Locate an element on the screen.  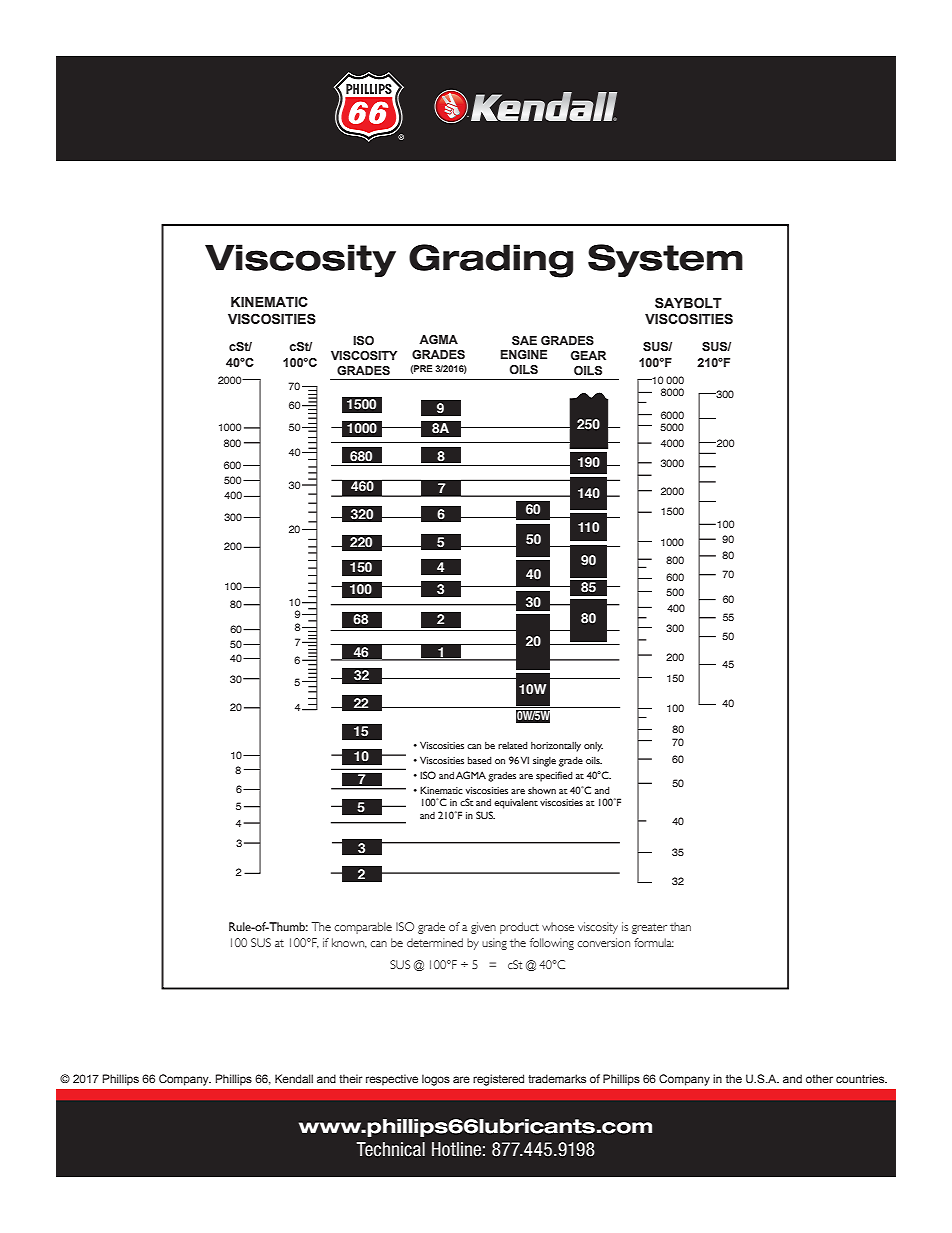
trademarks is located at coordinates (557, 1078).
